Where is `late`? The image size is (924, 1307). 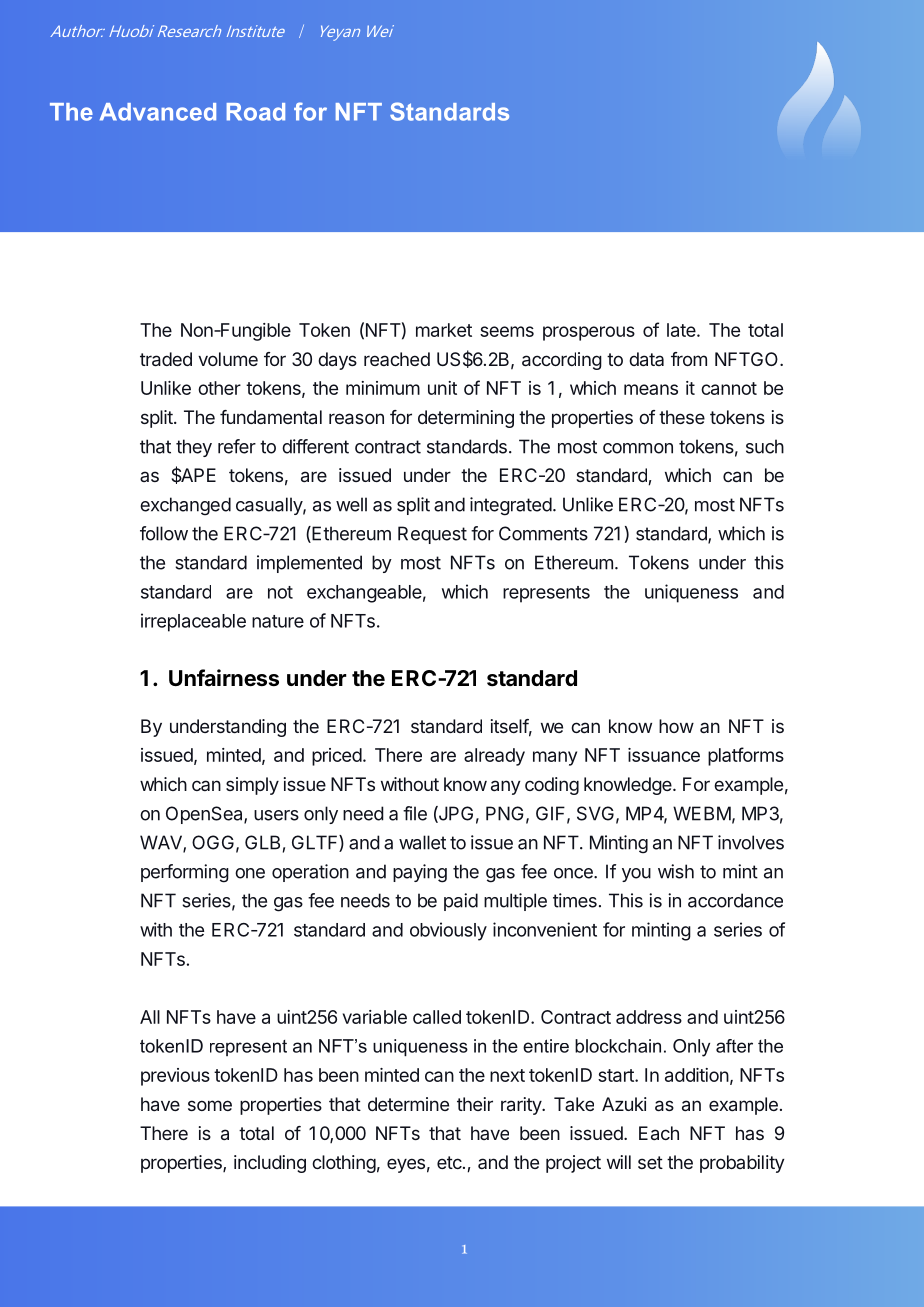 late is located at coordinates (681, 330).
